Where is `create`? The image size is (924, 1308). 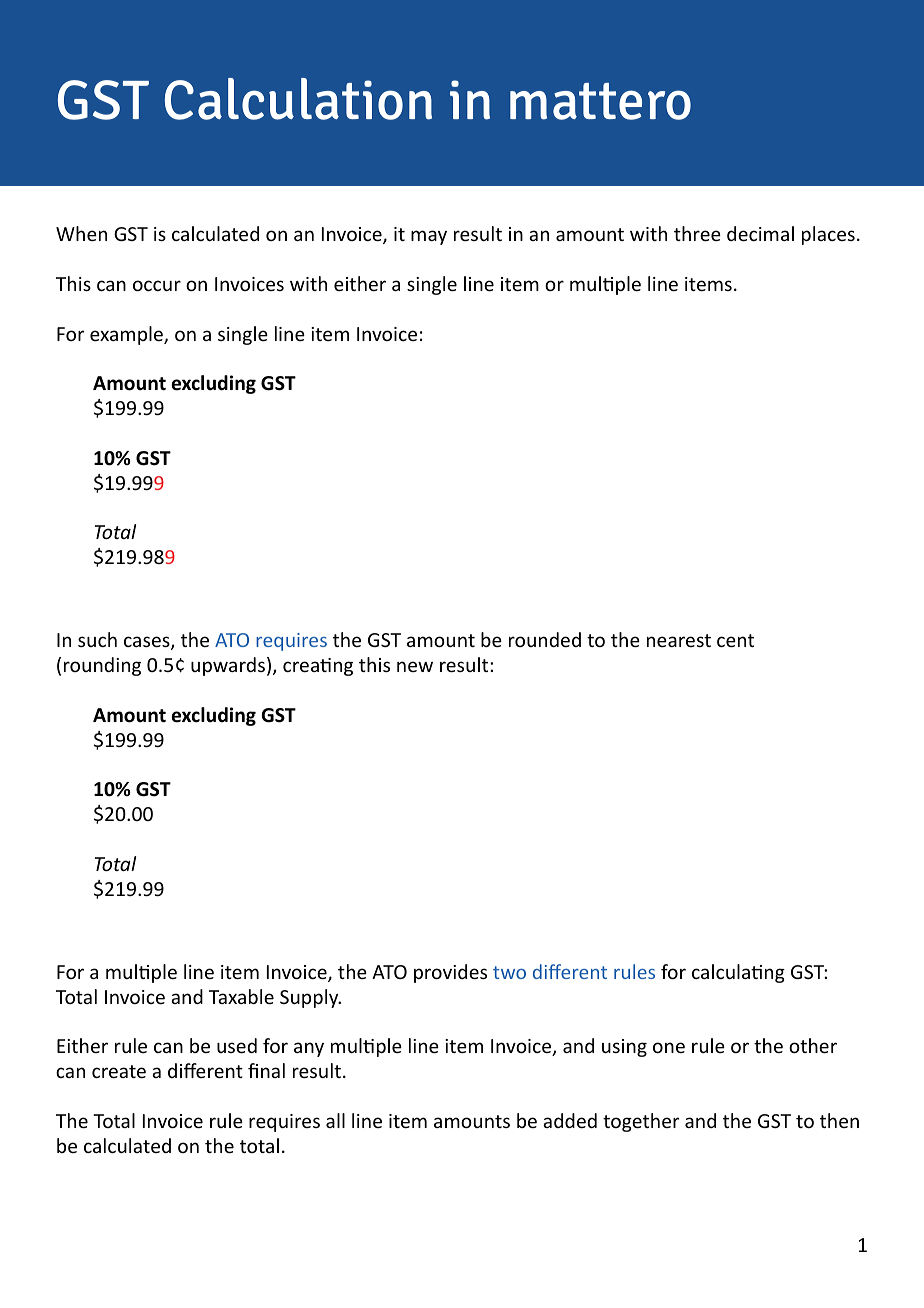 create is located at coordinates (119, 1071).
